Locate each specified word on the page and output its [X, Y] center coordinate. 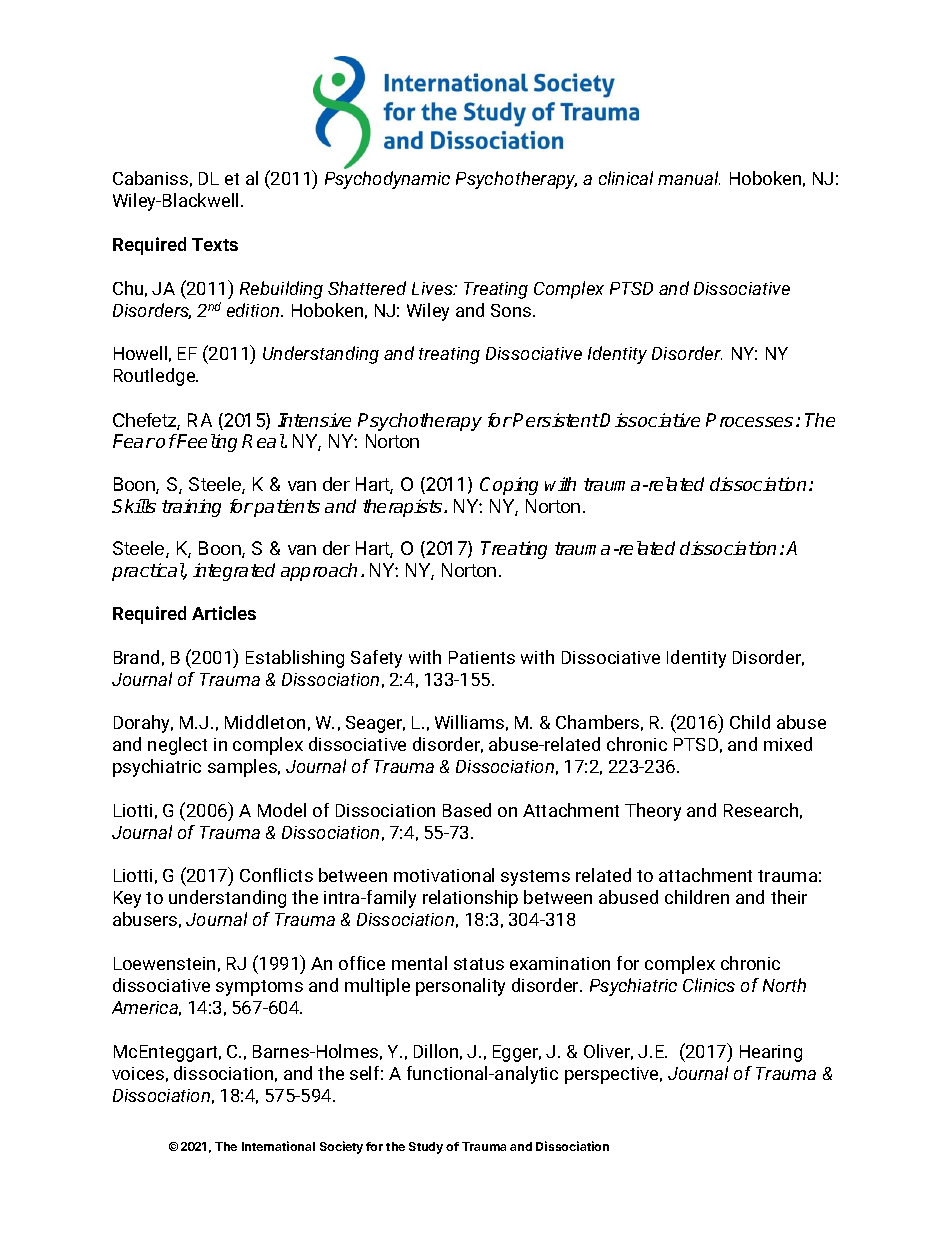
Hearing [771, 1053]
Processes [749, 420]
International [278, 1146]
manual [689, 178]
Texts [215, 244]
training [191, 508]
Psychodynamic [387, 180]
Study [426, 1148]
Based [467, 810]
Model [282, 810]
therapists [404, 508]
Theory [653, 812]
